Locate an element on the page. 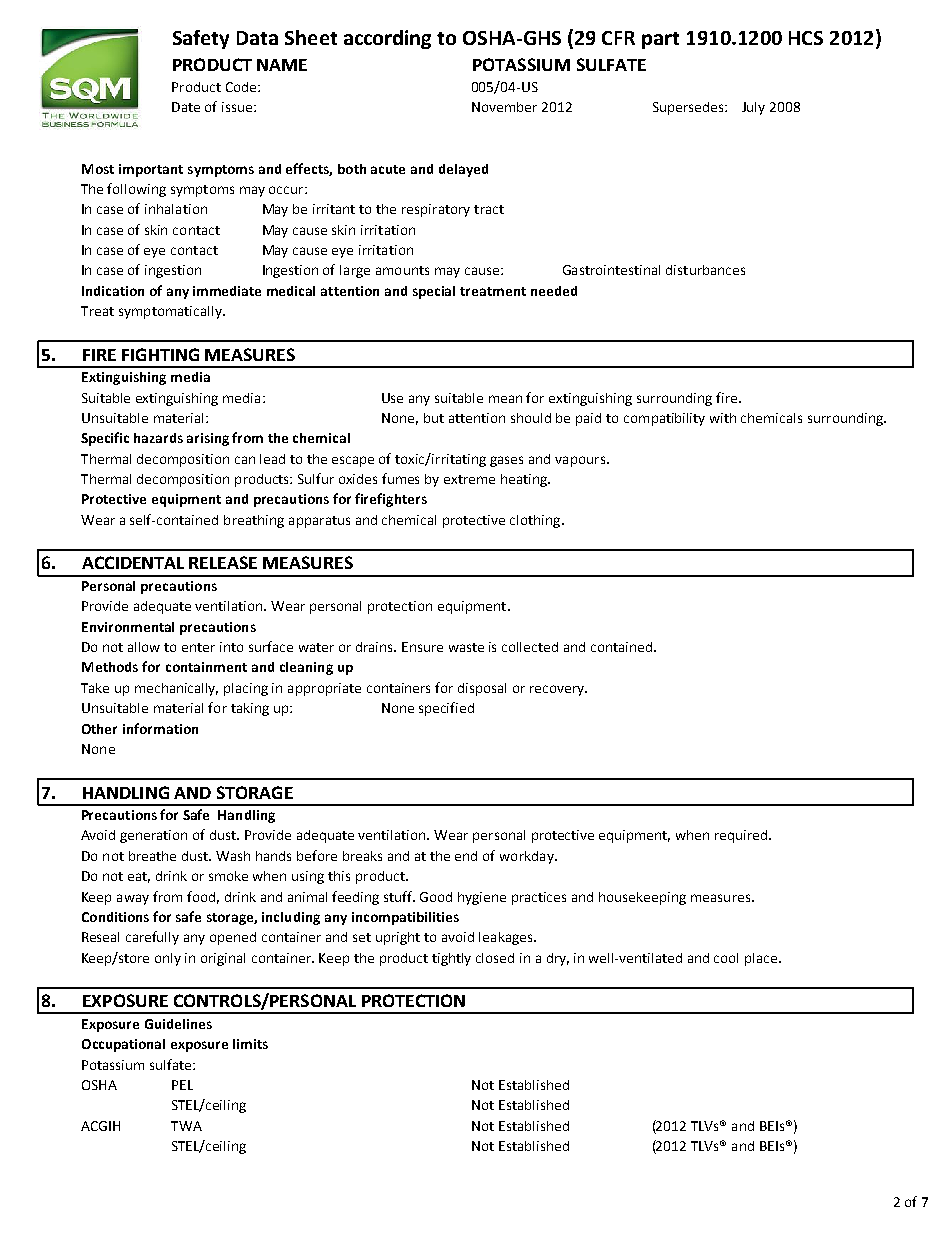  Date is located at coordinates (186, 107).
